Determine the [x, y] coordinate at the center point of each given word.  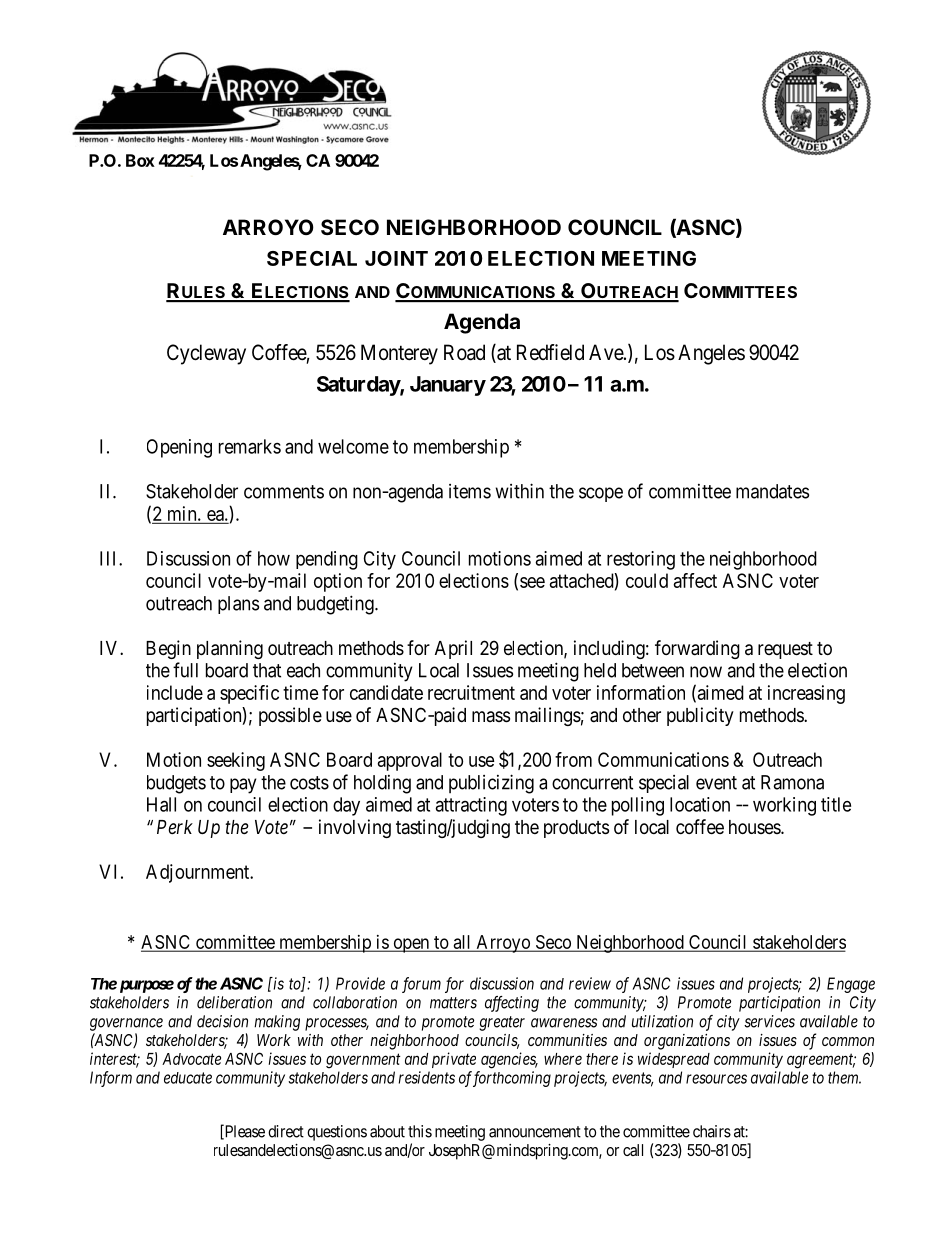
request [785, 650]
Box [140, 160]
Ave [607, 352]
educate [188, 1078]
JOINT [396, 258]
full [185, 670]
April [453, 649]
